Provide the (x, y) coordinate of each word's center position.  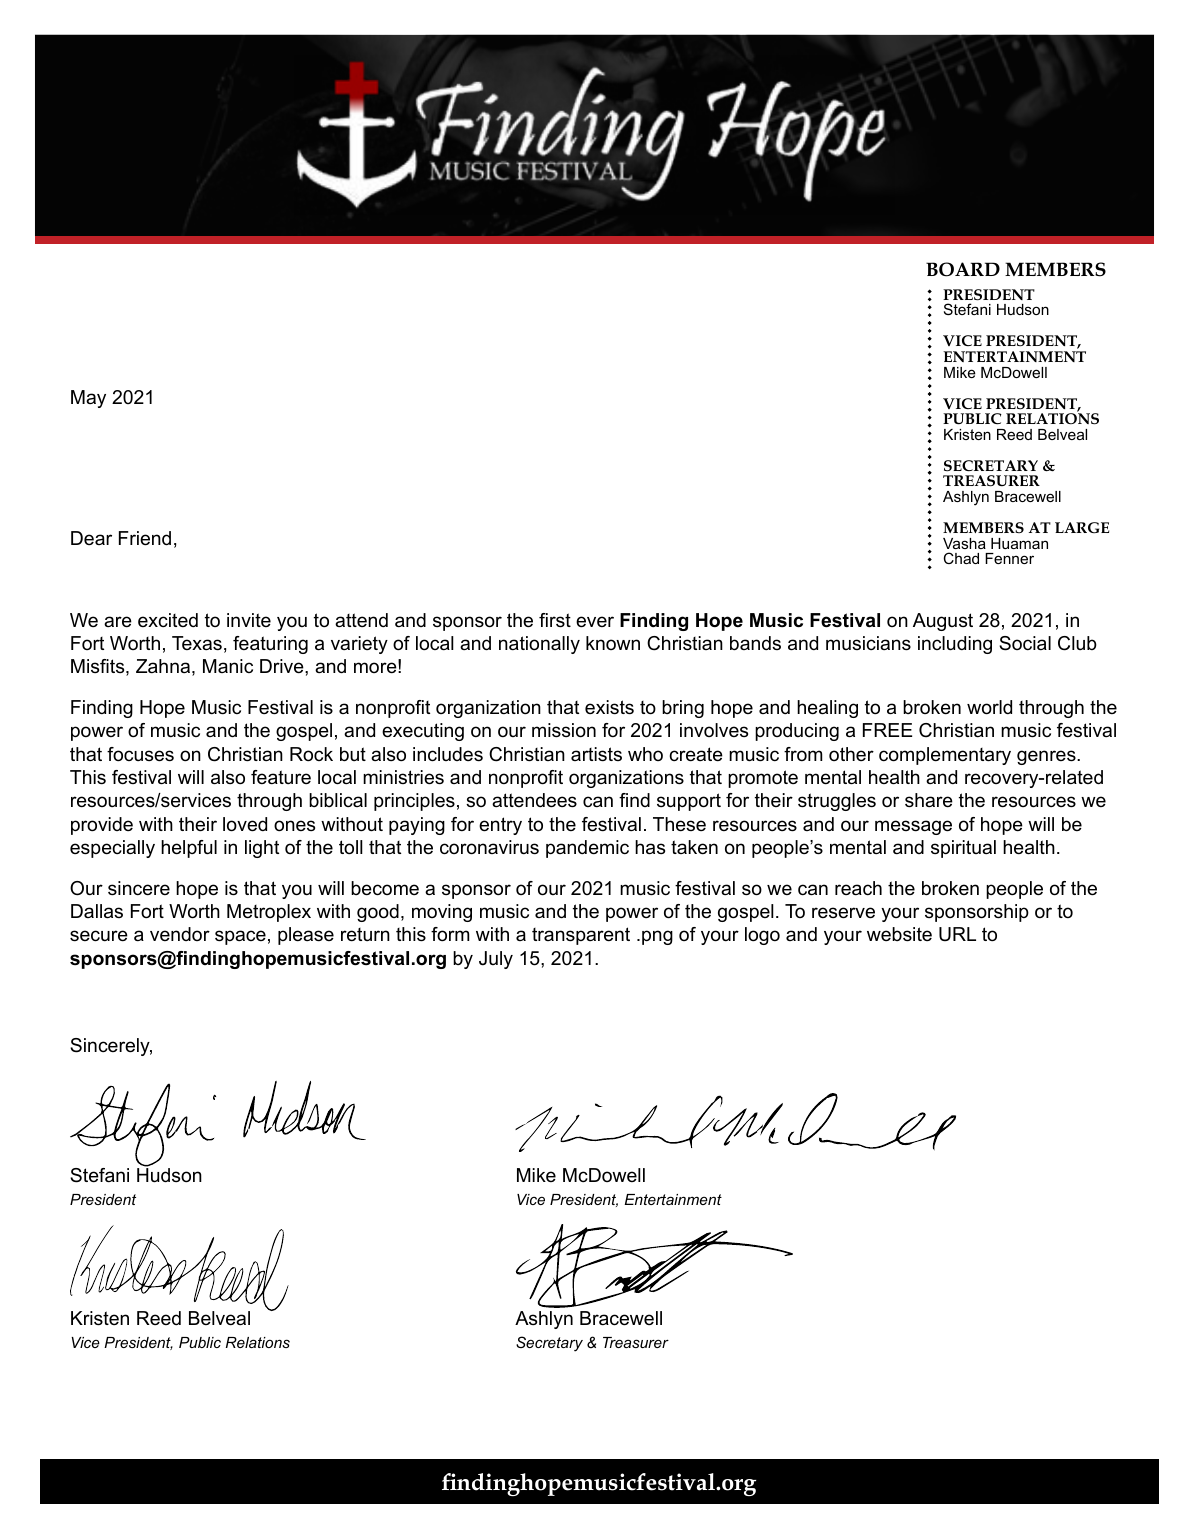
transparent (581, 936)
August (943, 622)
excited (168, 620)
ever (595, 622)
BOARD (963, 269)
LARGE (1082, 527)
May (88, 399)
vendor (180, 934)
